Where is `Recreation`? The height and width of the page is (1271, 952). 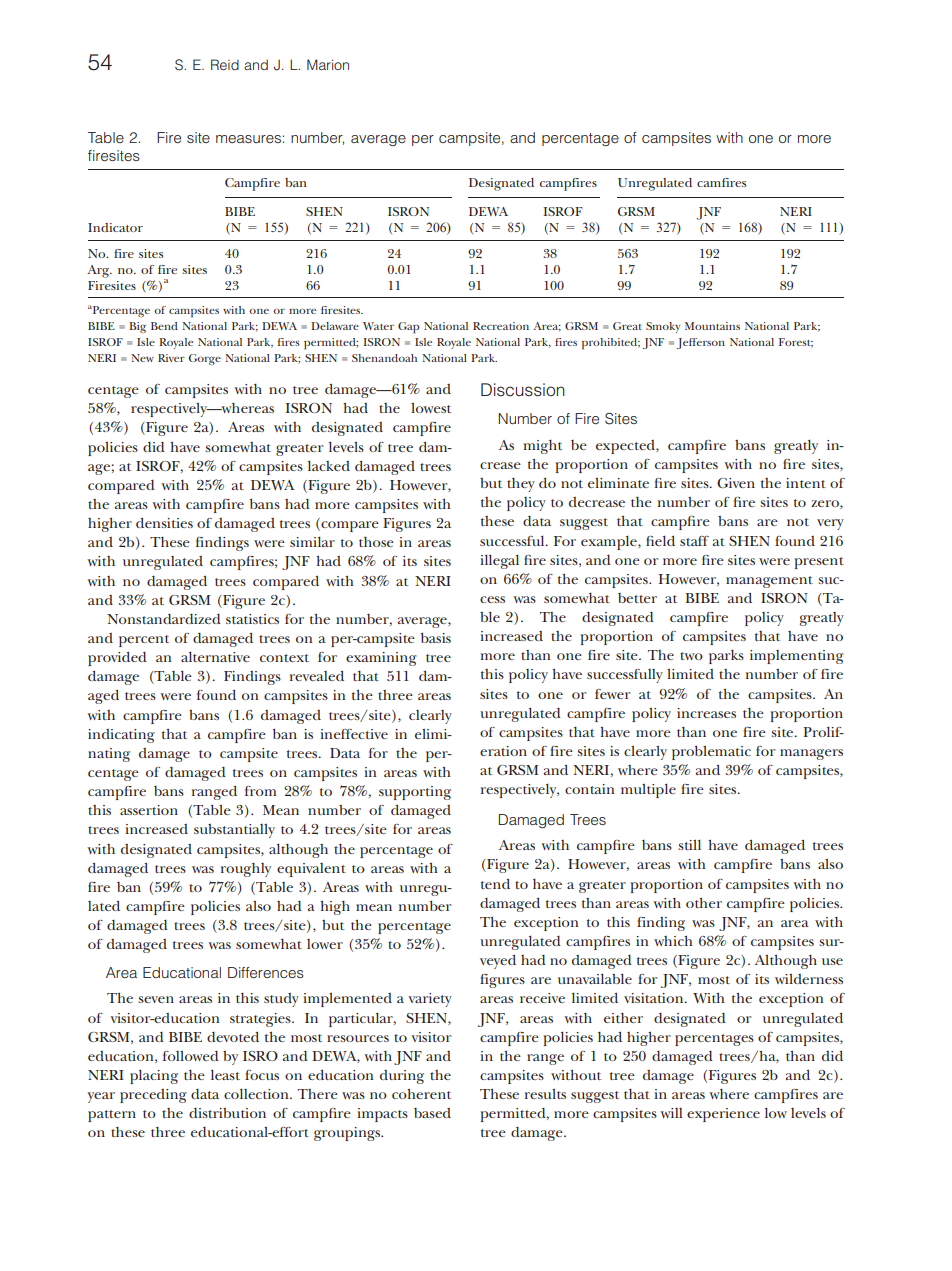 Recreation is located at coordinates (501, 326).
